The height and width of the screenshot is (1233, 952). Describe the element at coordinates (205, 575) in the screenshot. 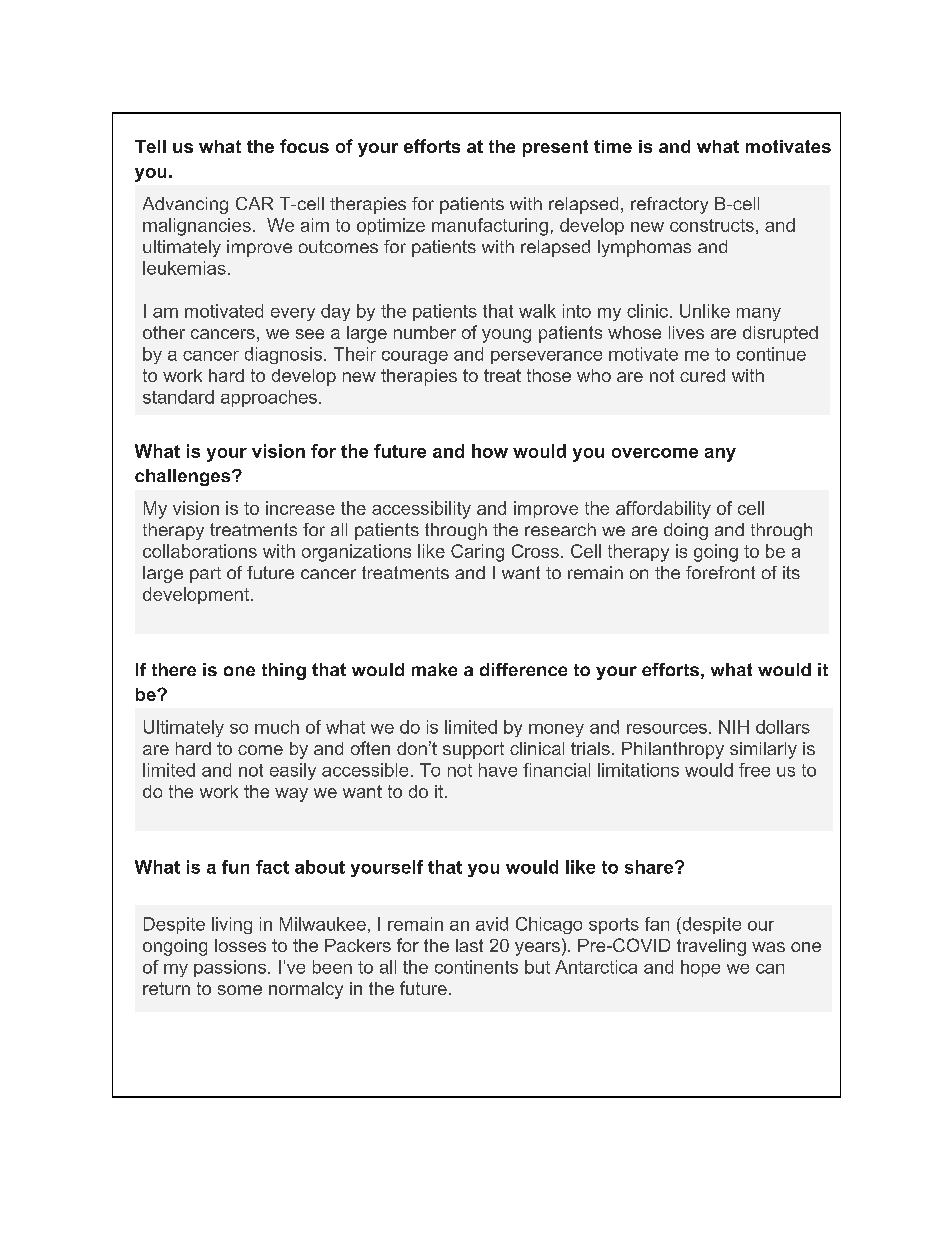

I see `part` at that location.
